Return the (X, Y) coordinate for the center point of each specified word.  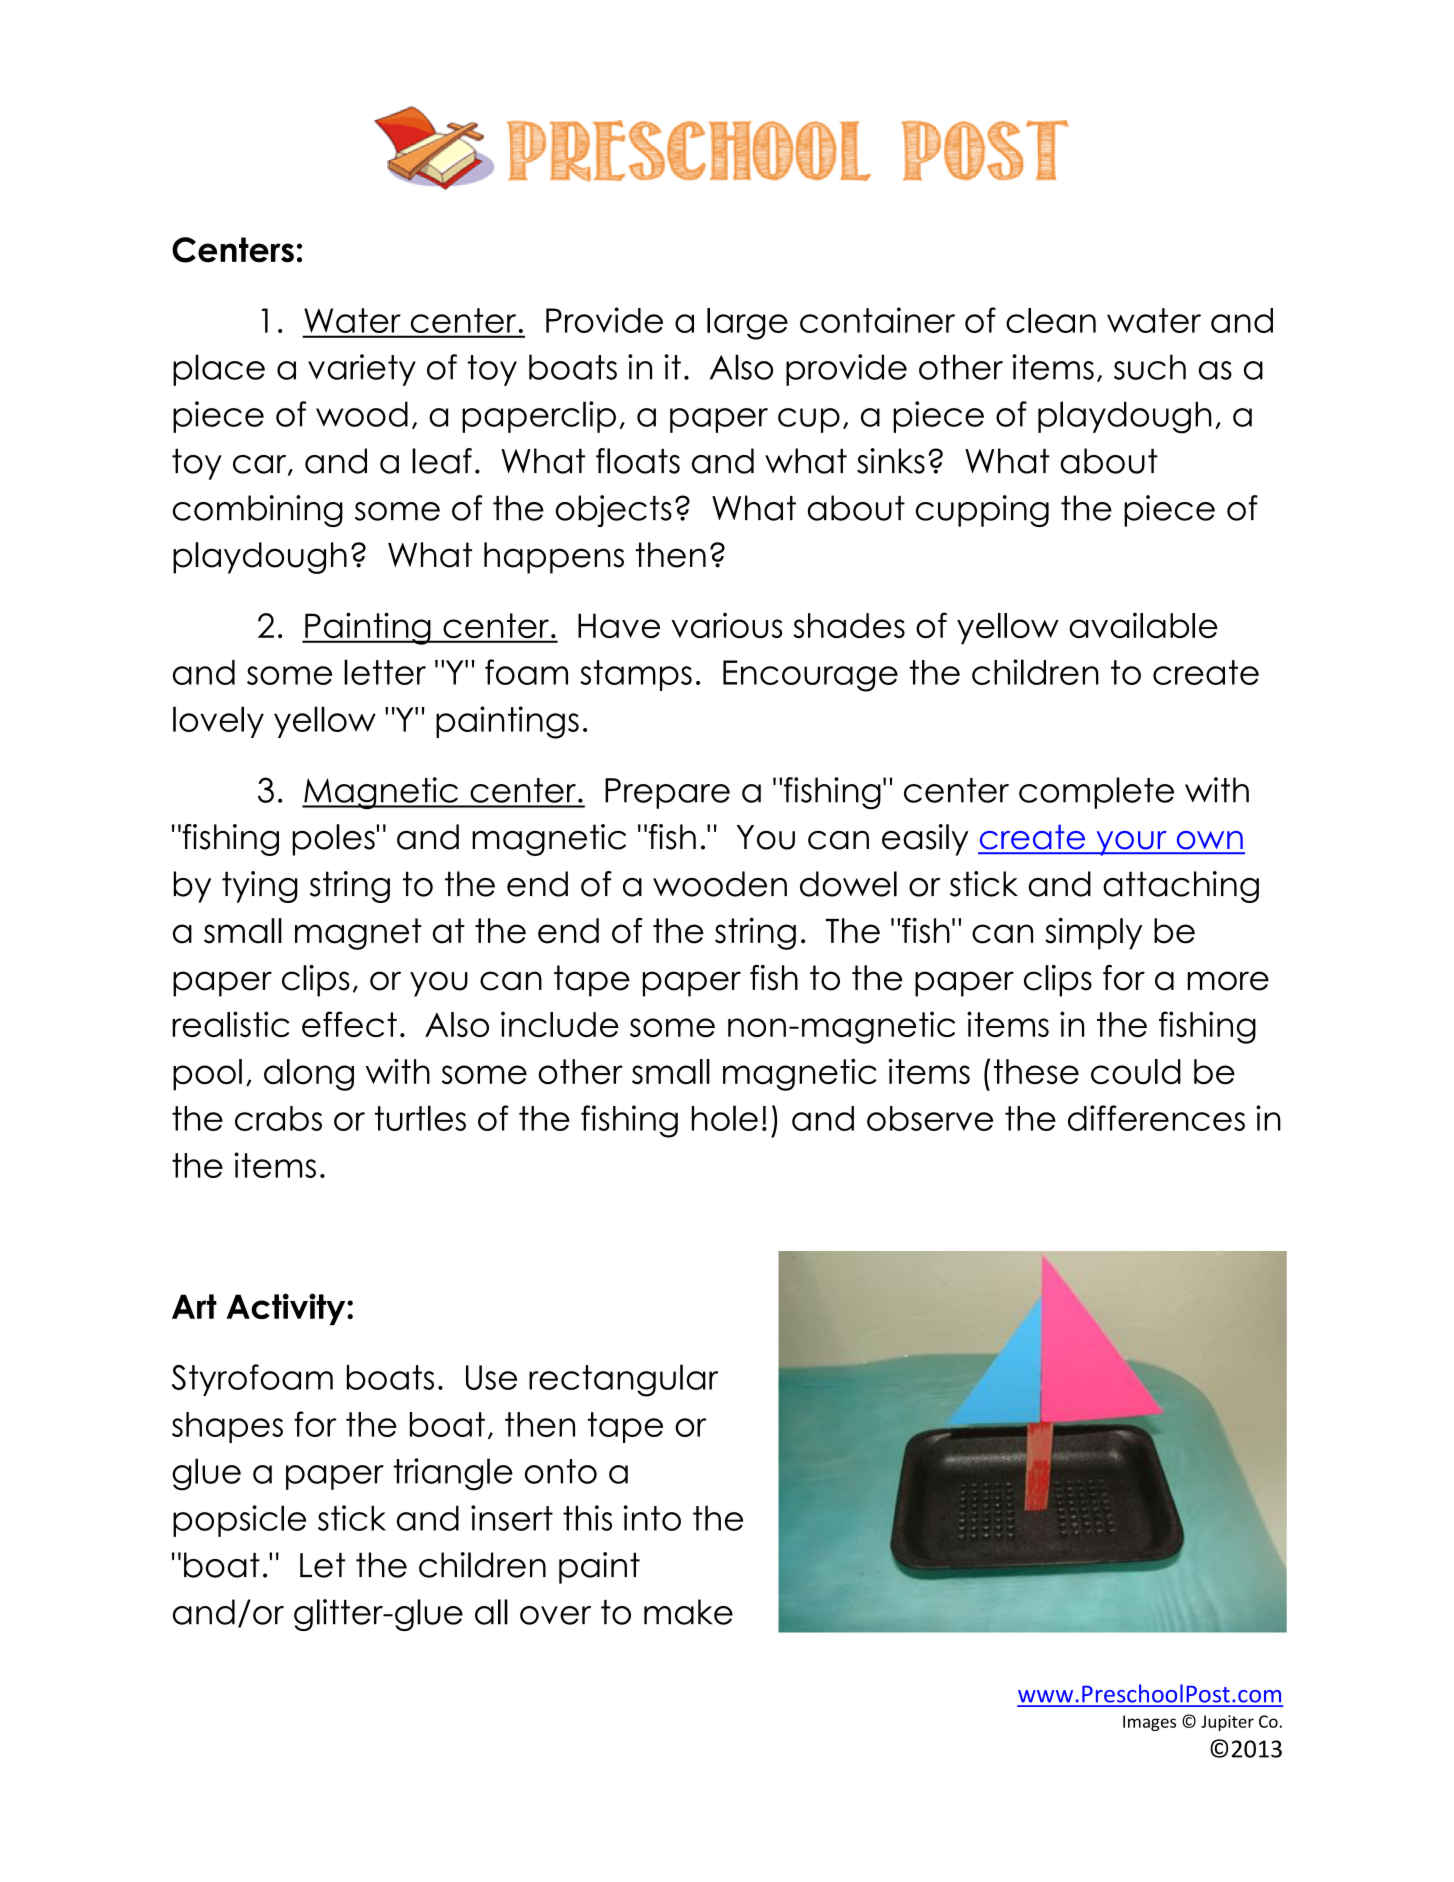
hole (725, 1118)
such (1150, 367)
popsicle (239, 1521)
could (1136, 1071)
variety (362, 370)
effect (349, 1024)
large (747, 324)
